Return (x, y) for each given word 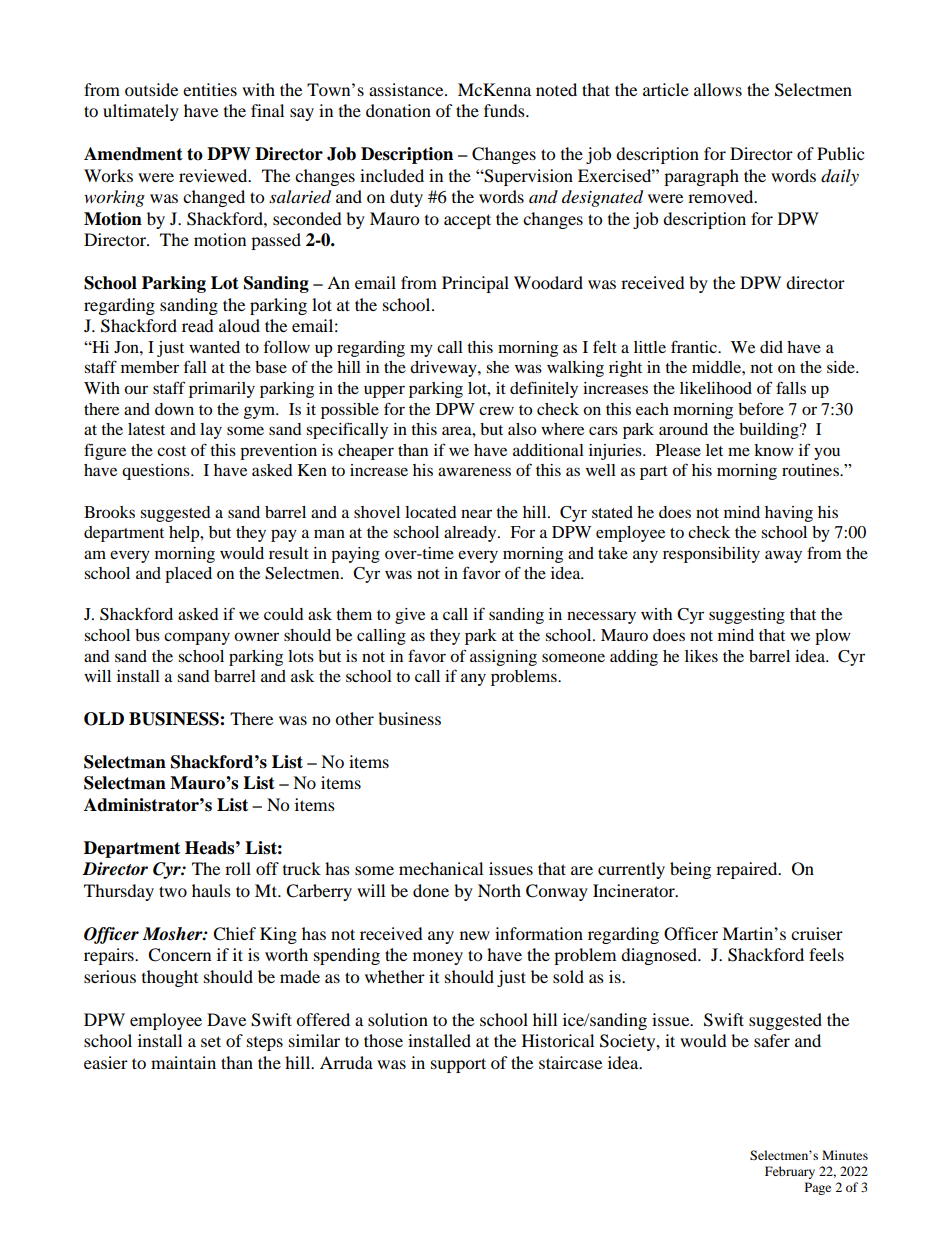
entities (210, 89)
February (790, 1172)
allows (718, 89)
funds (505, 110)
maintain (183, 1062)
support (458, 1065)
